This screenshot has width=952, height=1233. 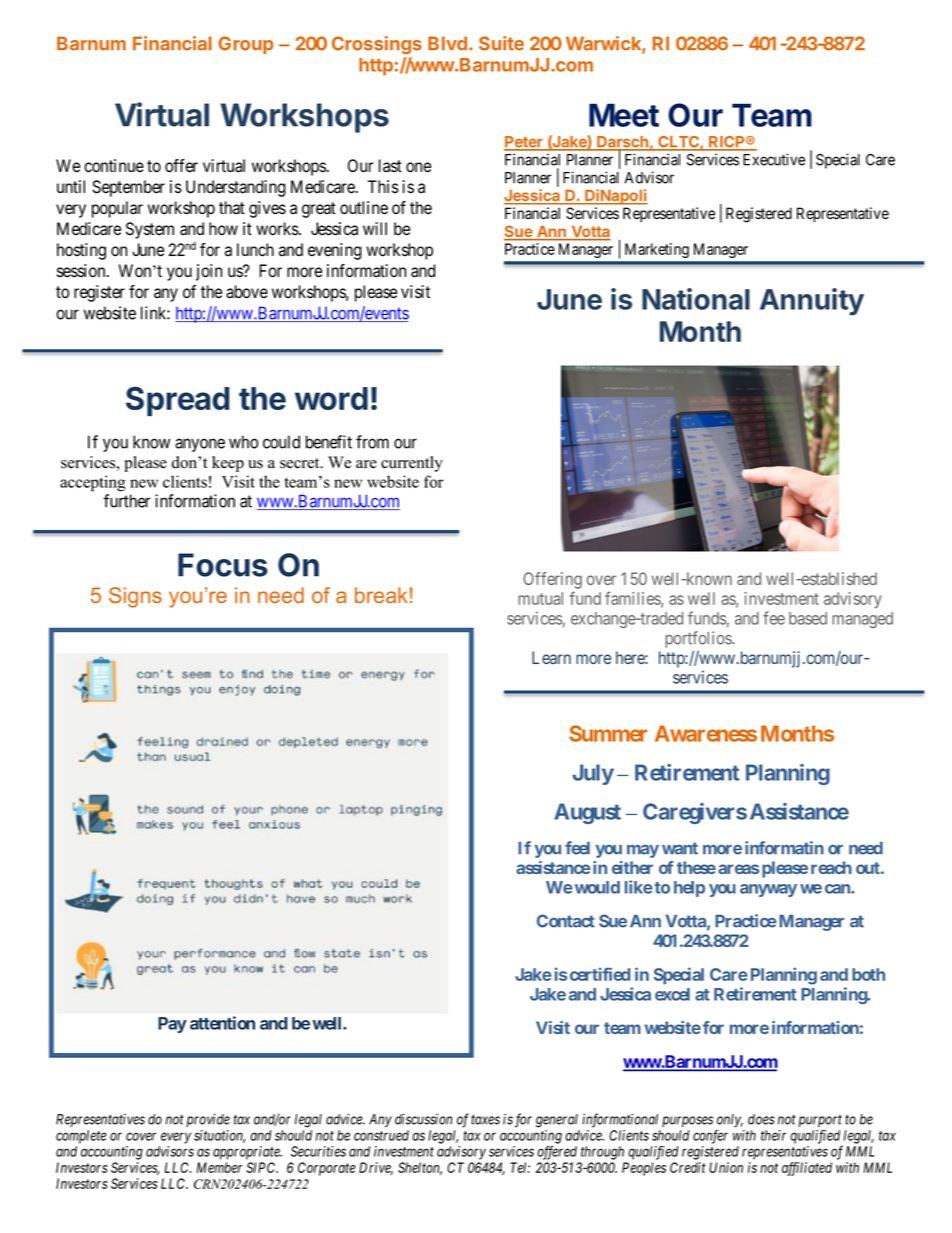 What do you see at coordinates (135, 597) in the screenshot?
I see `Signs` at bounding box center [135, 597].
